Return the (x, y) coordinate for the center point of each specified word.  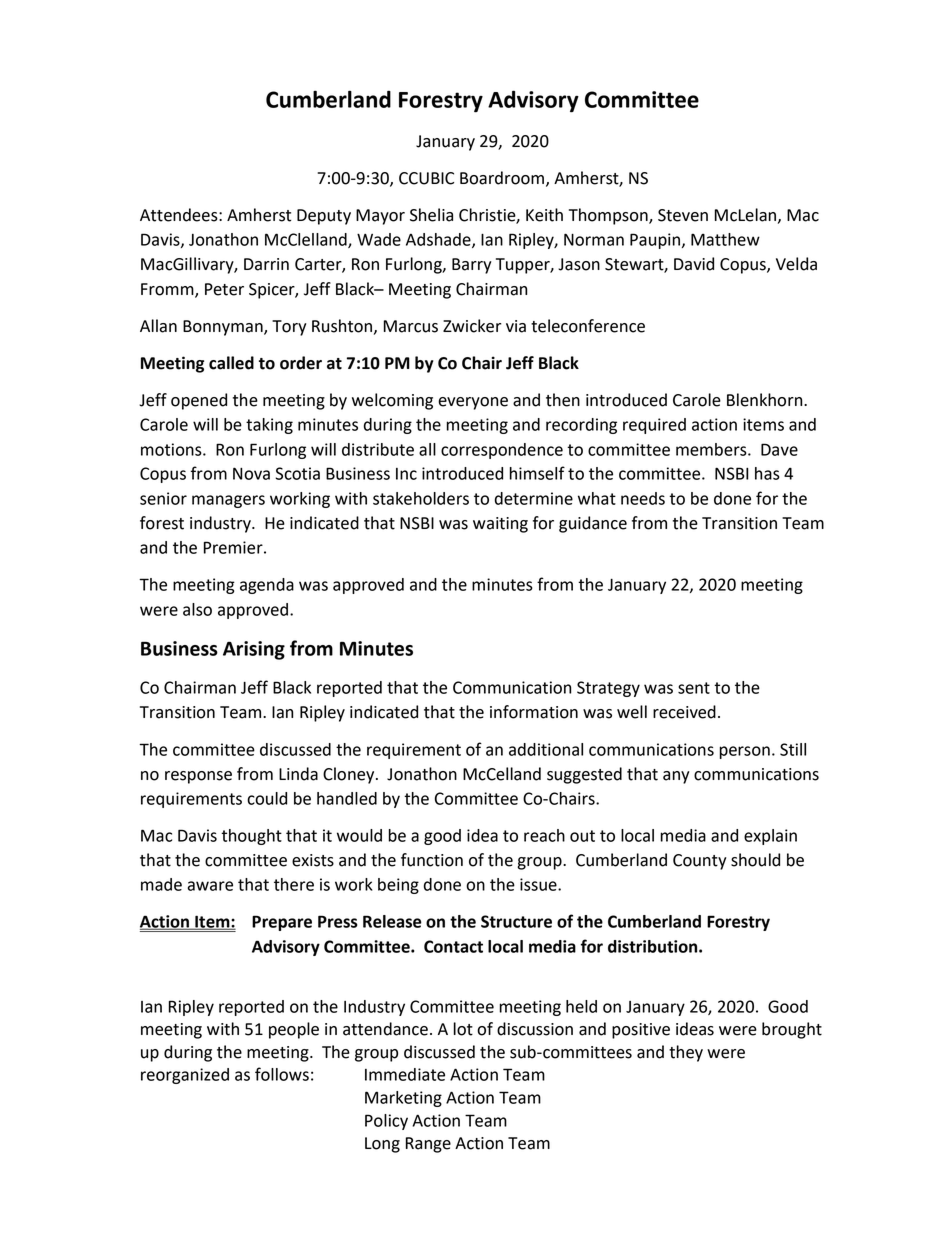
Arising (254, 650)
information (534, 712)
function (432, 860)
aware (210, 886)
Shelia (431, 215)
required (654, 426)
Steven (683, 215)
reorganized (185, 1076)
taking (269, 426)
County (700, 862)
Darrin (266, 264)
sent (694, 688)
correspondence (502, 451)
